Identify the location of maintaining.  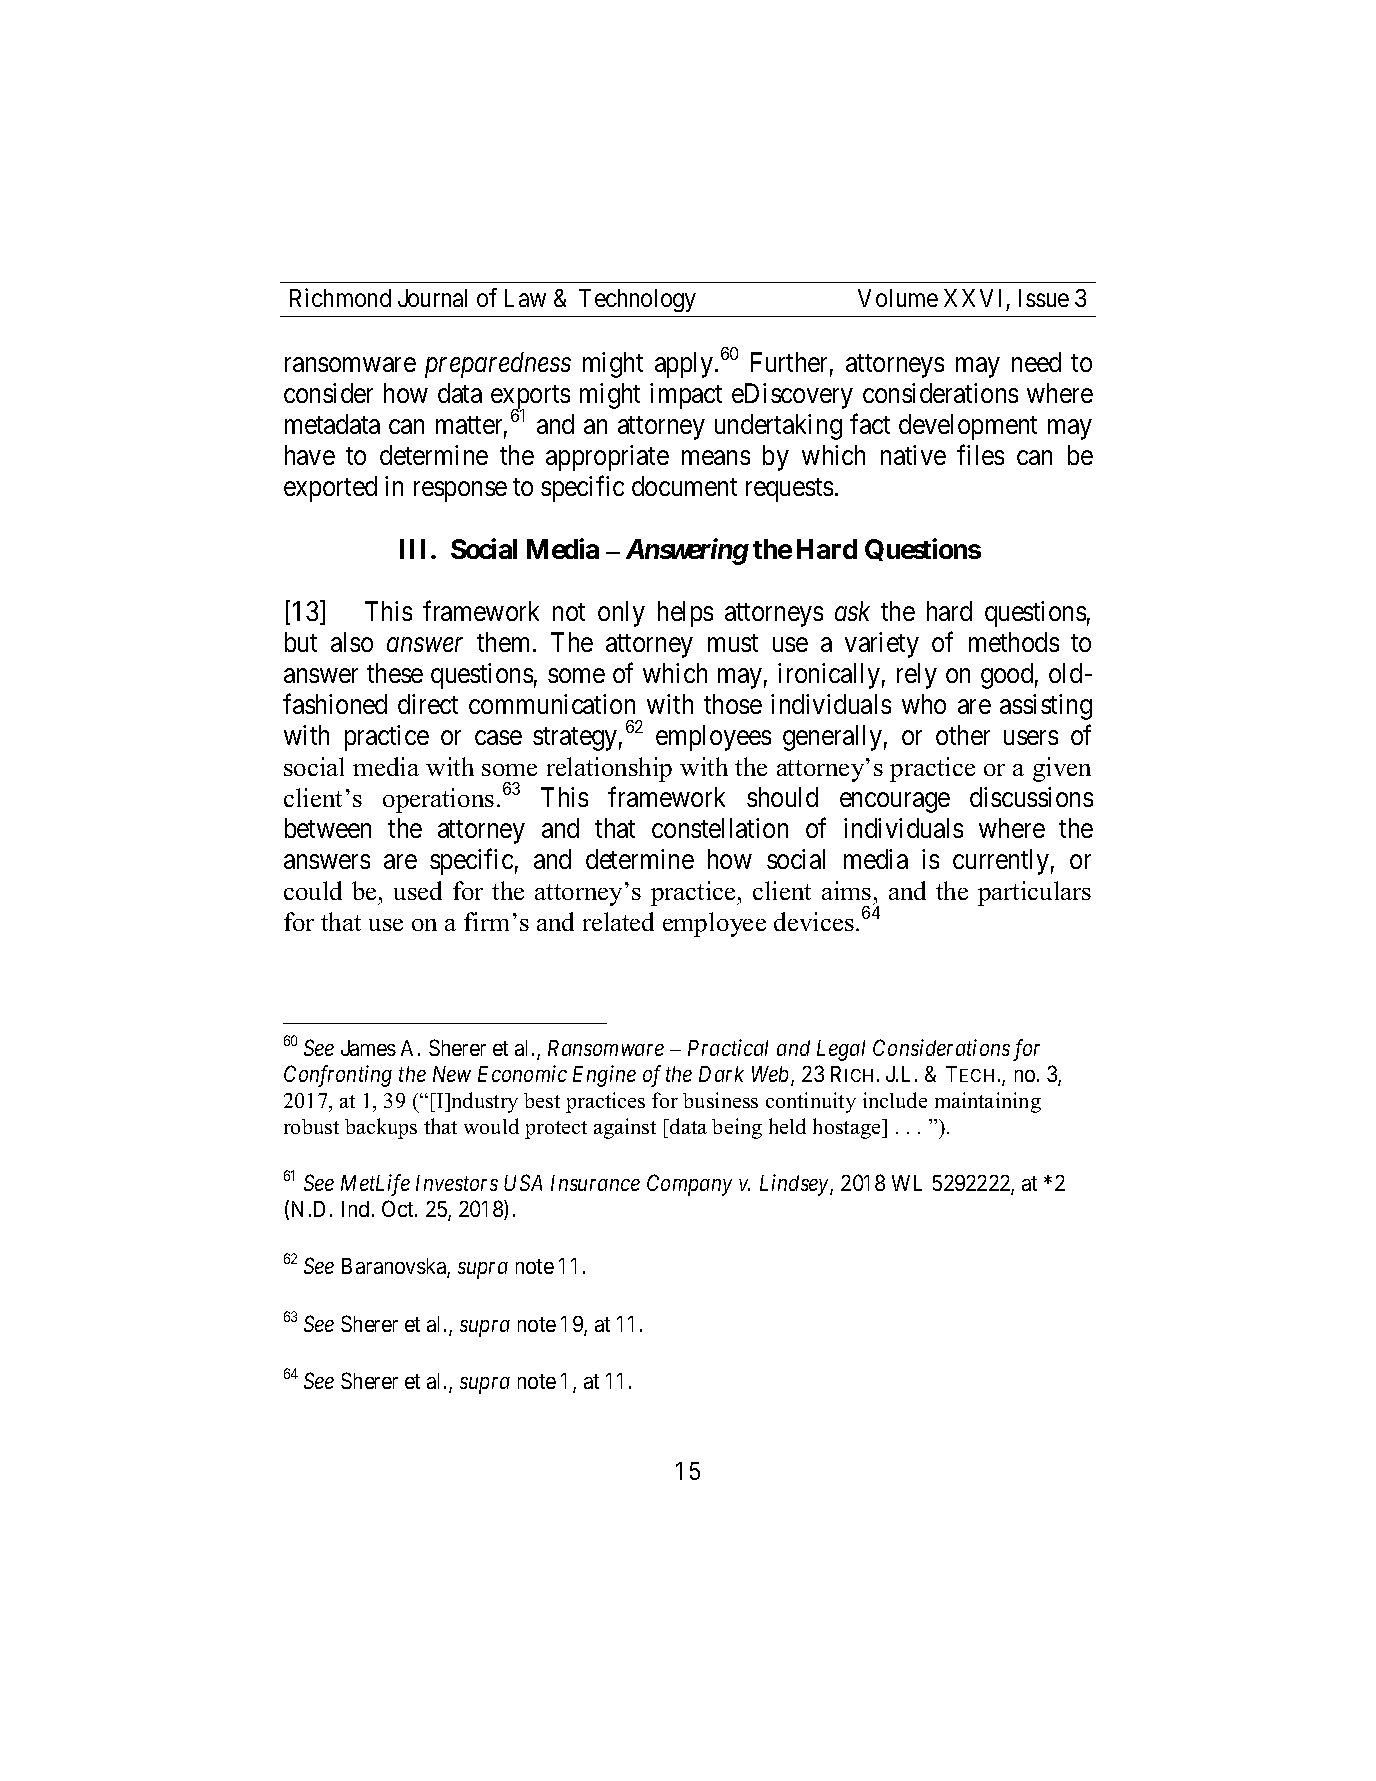
(988, 1102).
